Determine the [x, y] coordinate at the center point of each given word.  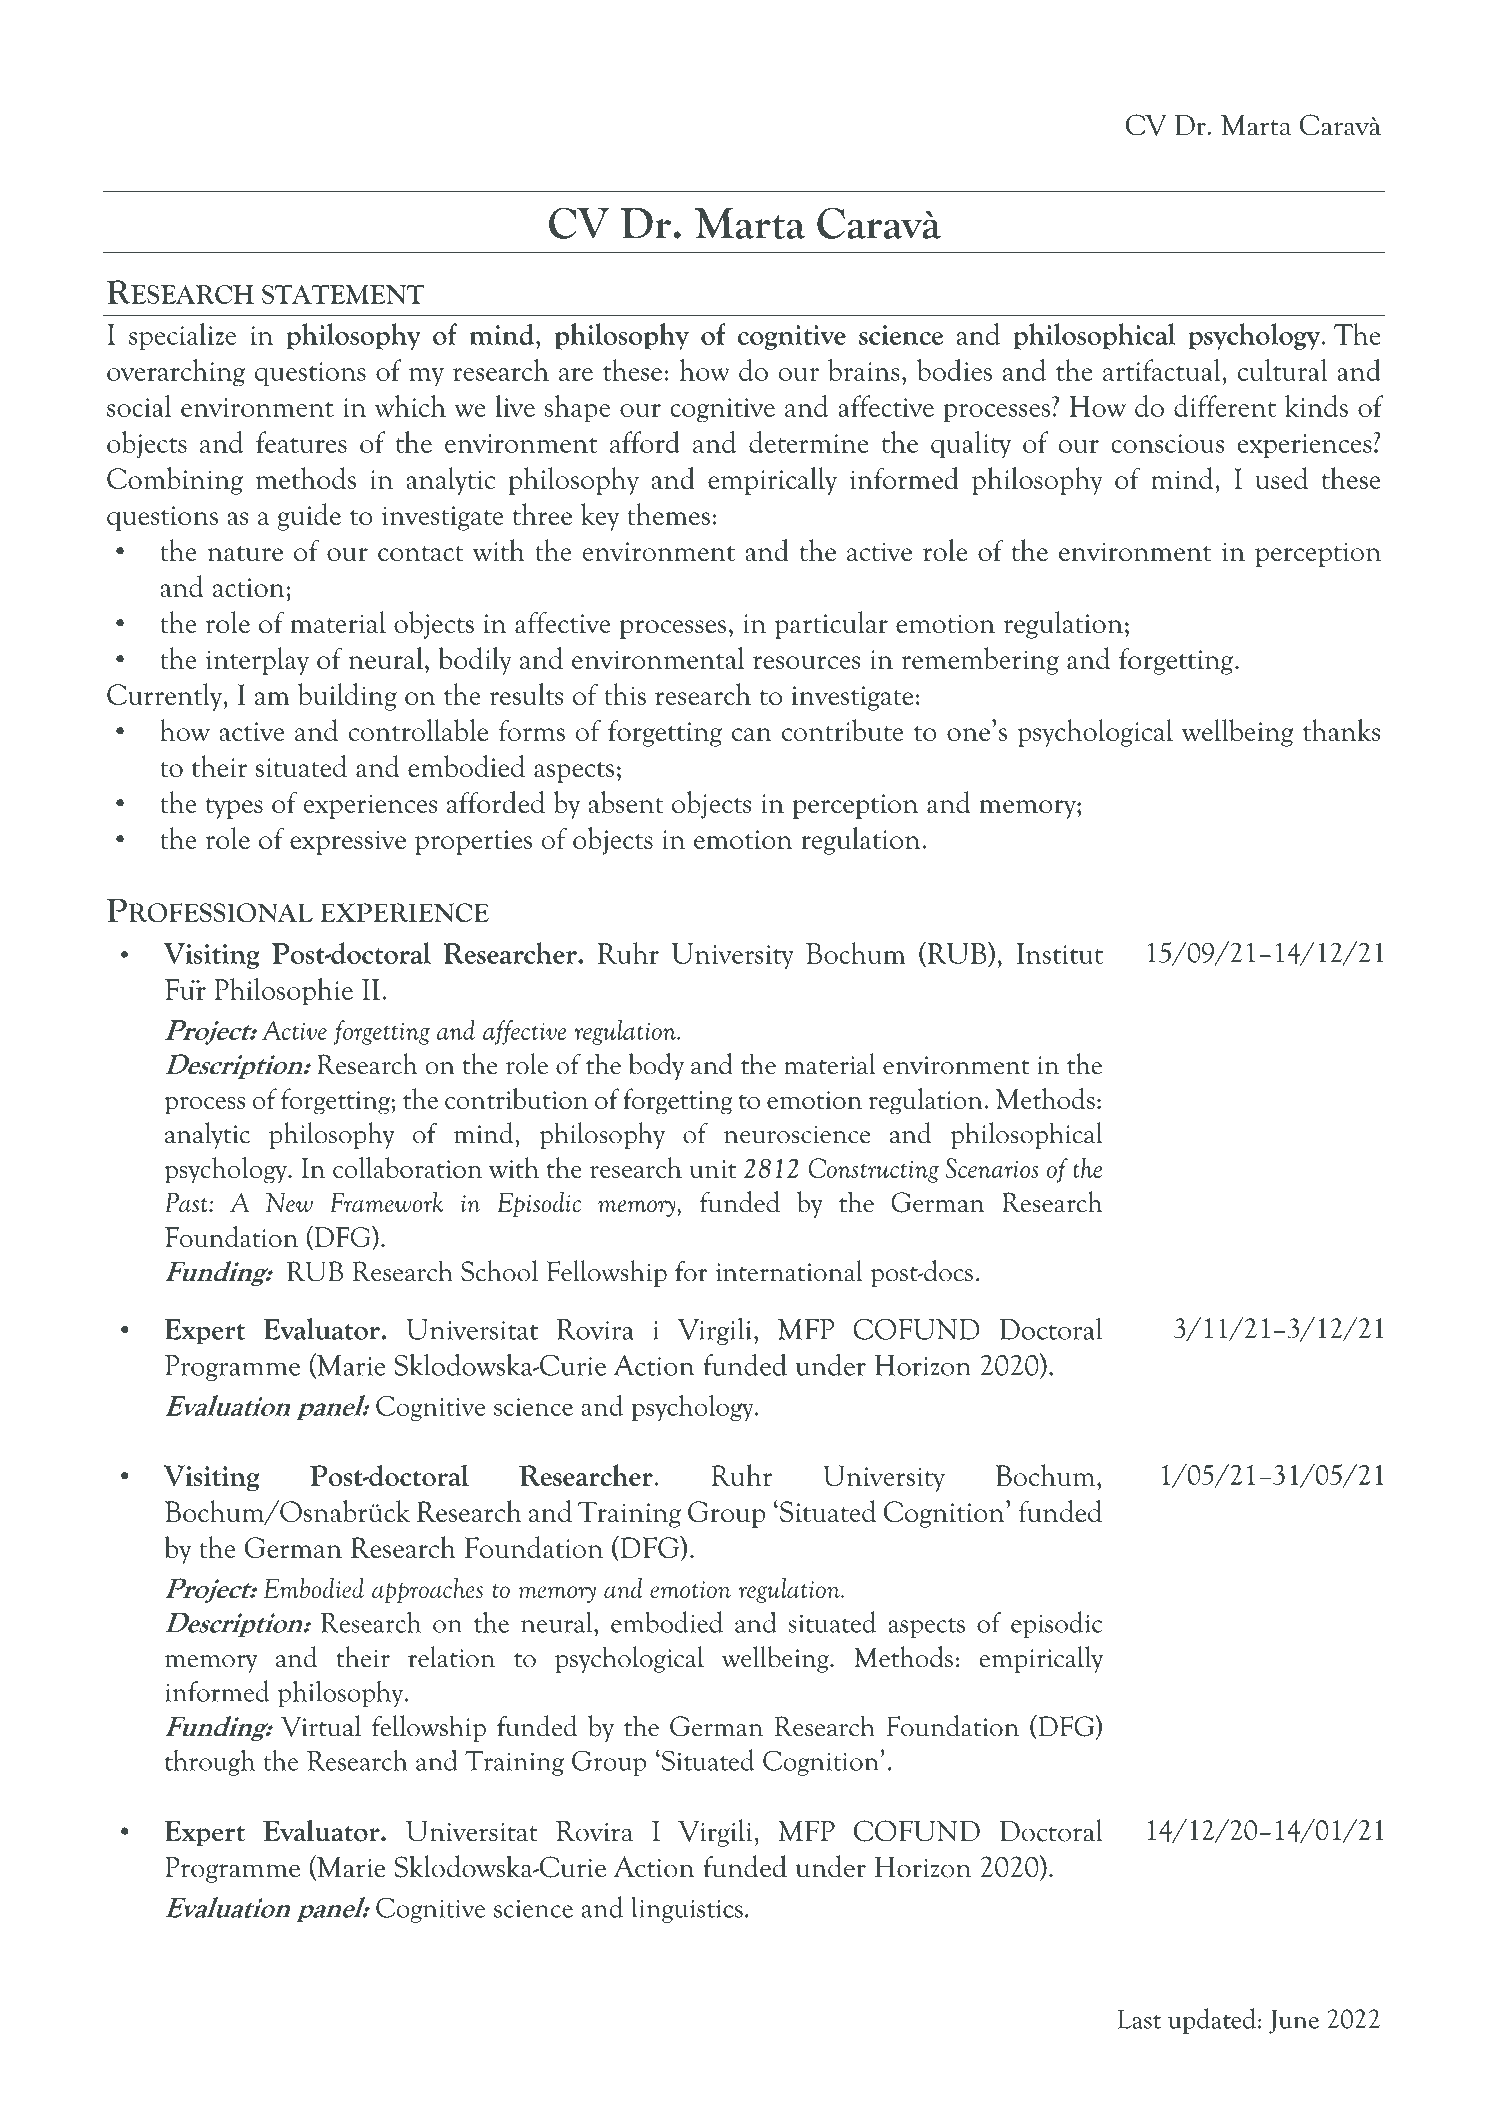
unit [713, 1169]
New [289, 1202]
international [789, 1271]
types [234, 808]
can [752, 734]
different [1225, 406]
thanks [1341, 730]
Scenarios [992, 1168]
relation [451, 1657]
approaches [427, 1590]
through [210, 1763]
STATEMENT [343, 294]
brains [863, 370]
